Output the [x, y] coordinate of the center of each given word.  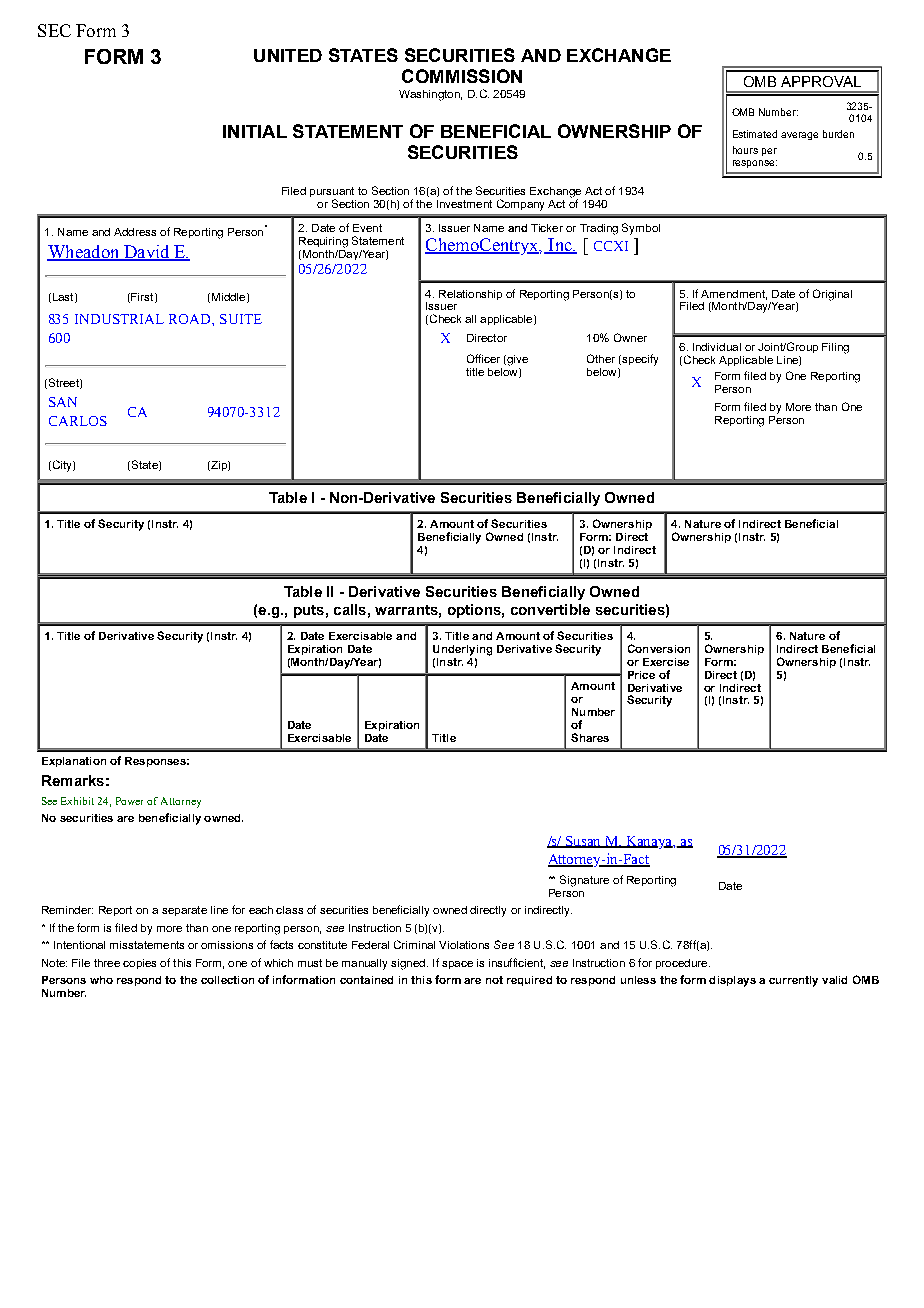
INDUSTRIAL [119, 319]
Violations [464, 945]
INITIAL [255, 131]
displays [732, 981]
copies [139, 964]
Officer [483, 358]
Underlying [462, 650]
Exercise [666, 662]
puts [309, 611]
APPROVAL [821, 81]
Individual [717, 347]
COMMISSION [462, 76]
